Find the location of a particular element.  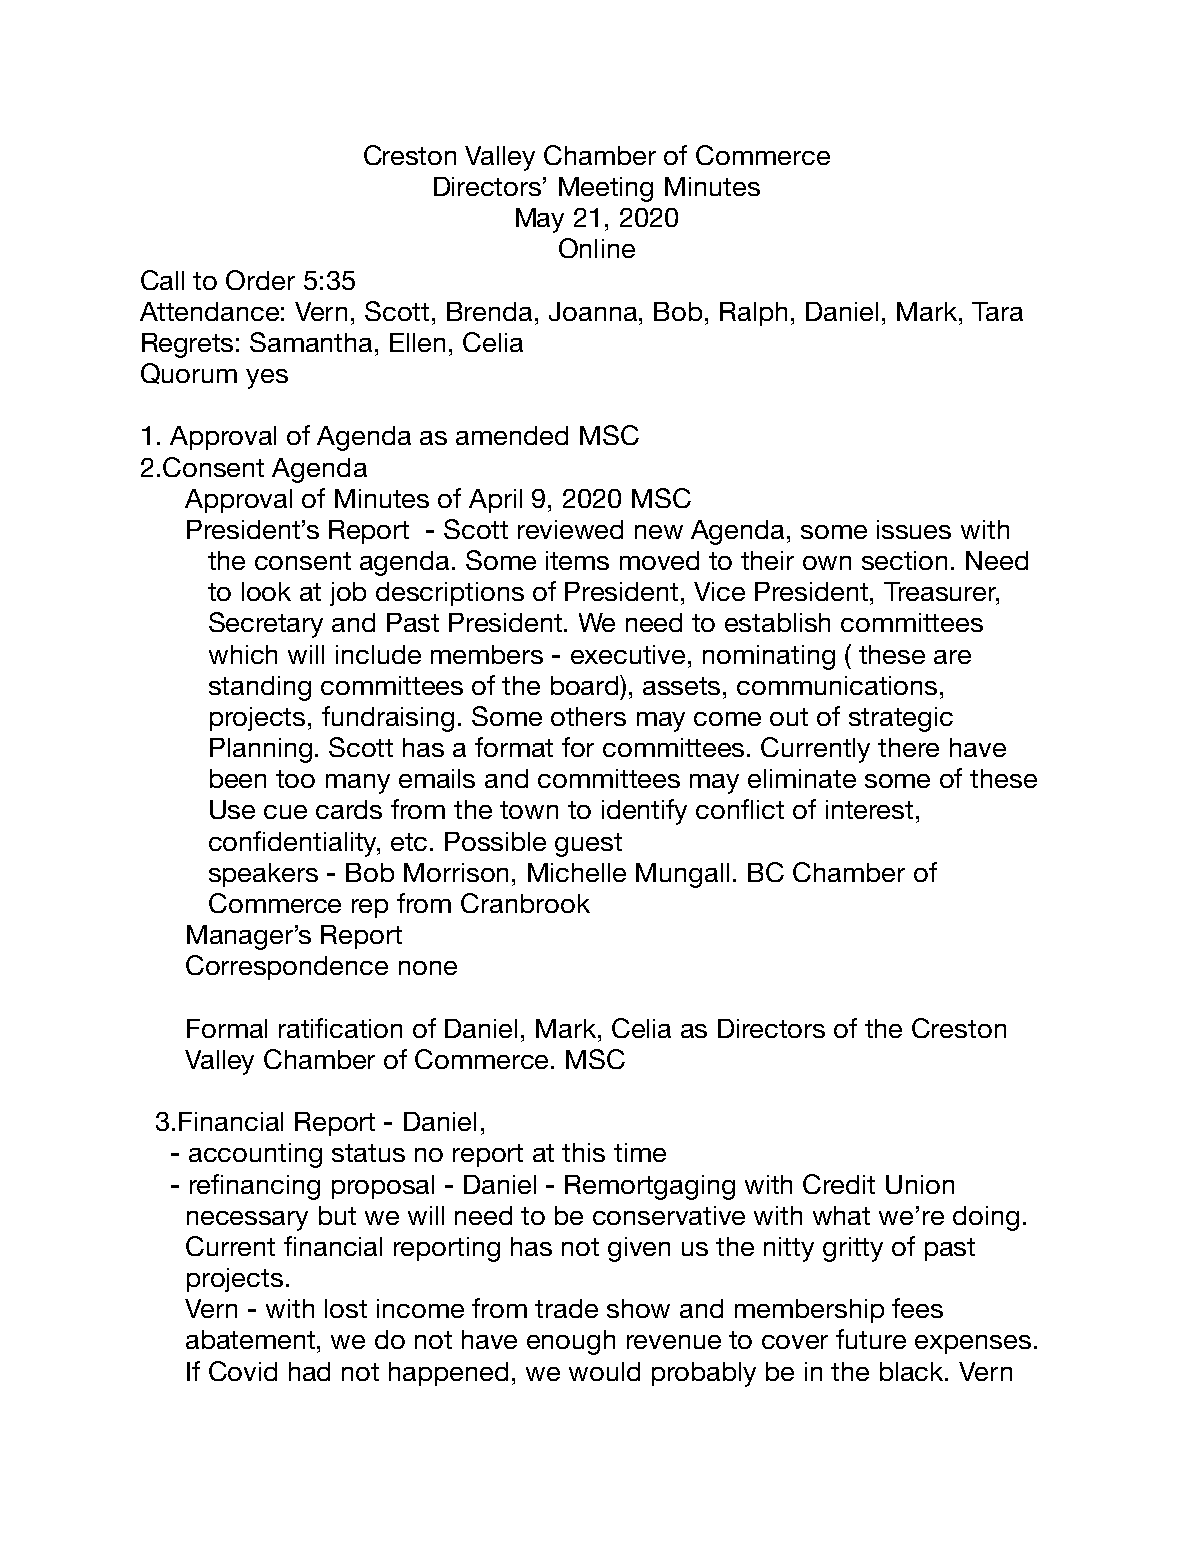

this is located at coordinates (583, 1152).
